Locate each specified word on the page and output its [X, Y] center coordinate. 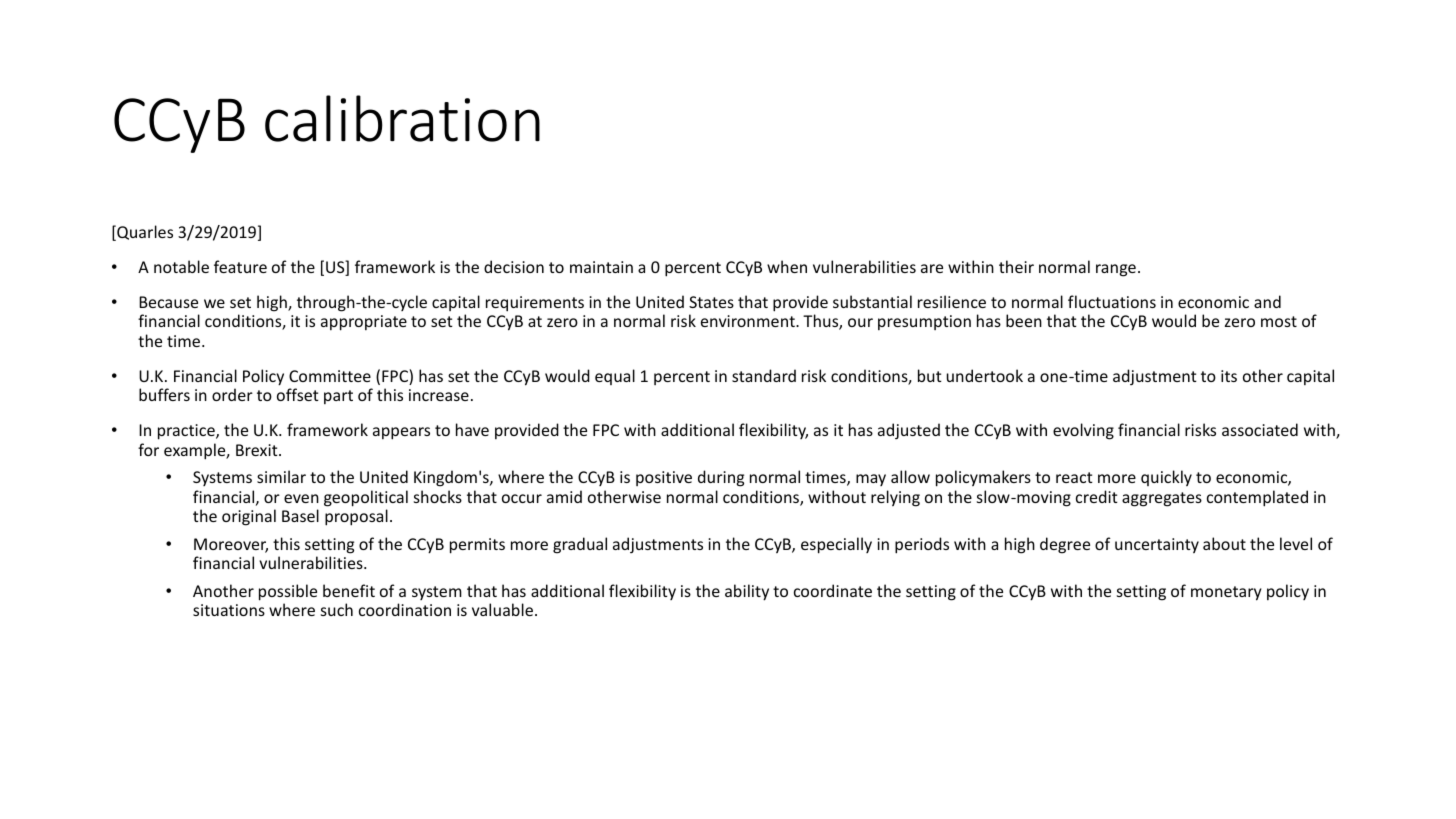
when [787, 266]
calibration [402, 118]
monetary [1226, 593]
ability [747, 592]
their [1016, 266]
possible [288, 592]
